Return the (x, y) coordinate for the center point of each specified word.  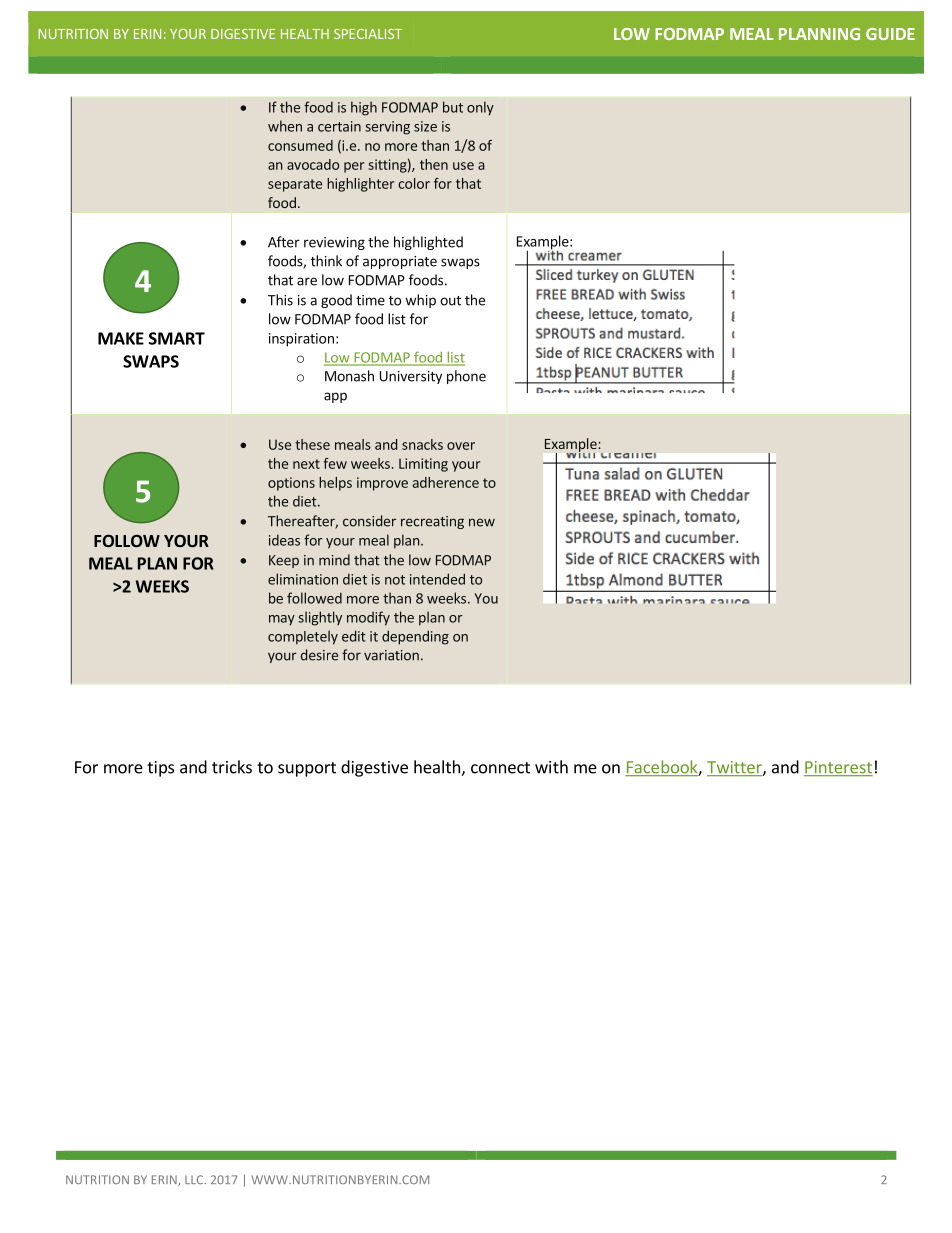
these (312, 444)
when (285, 126)
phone (466, 377)
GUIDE (890, 34)
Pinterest (838, 768)
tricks (232, 767)
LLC (195, 1179)
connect (500, 768)
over (461, 446)
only (480, 108)
